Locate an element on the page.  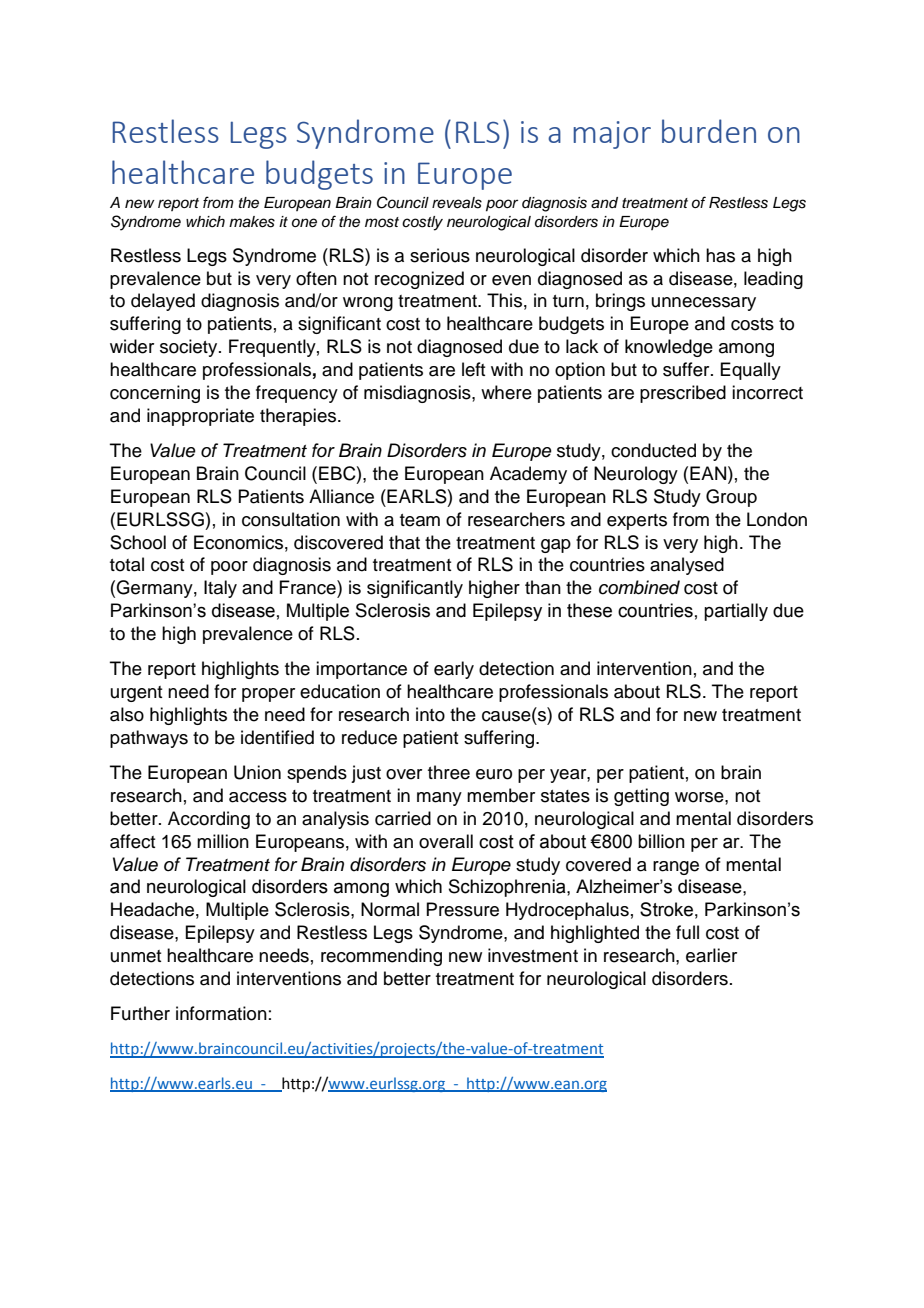
burden is located at coordinates (709, 131).
